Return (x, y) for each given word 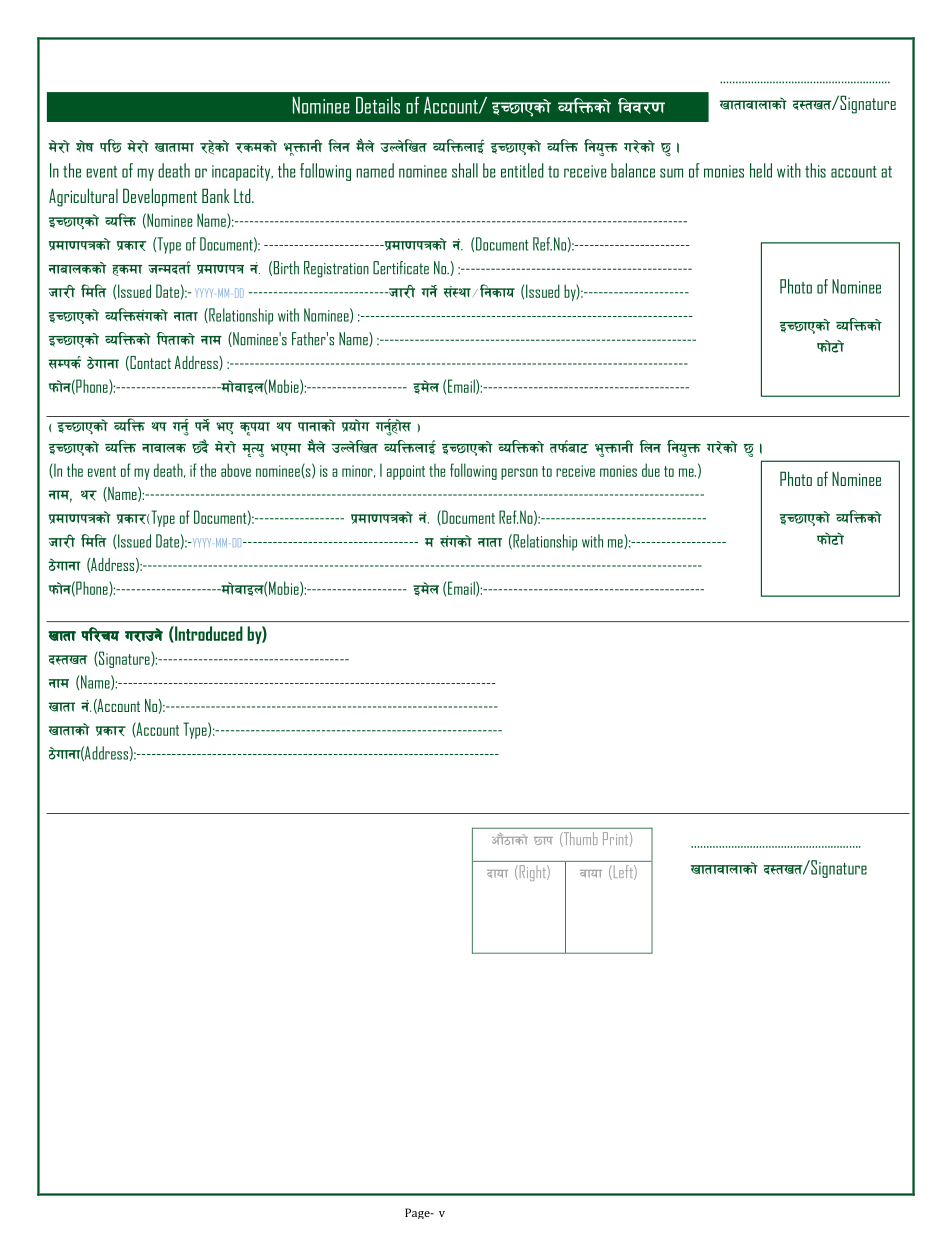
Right (532, 873)
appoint (406, 472)
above (236, 470)
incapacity (242, 173)
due (651, 470)
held (761, 170)
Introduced (208, 634)
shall (465, 170)
